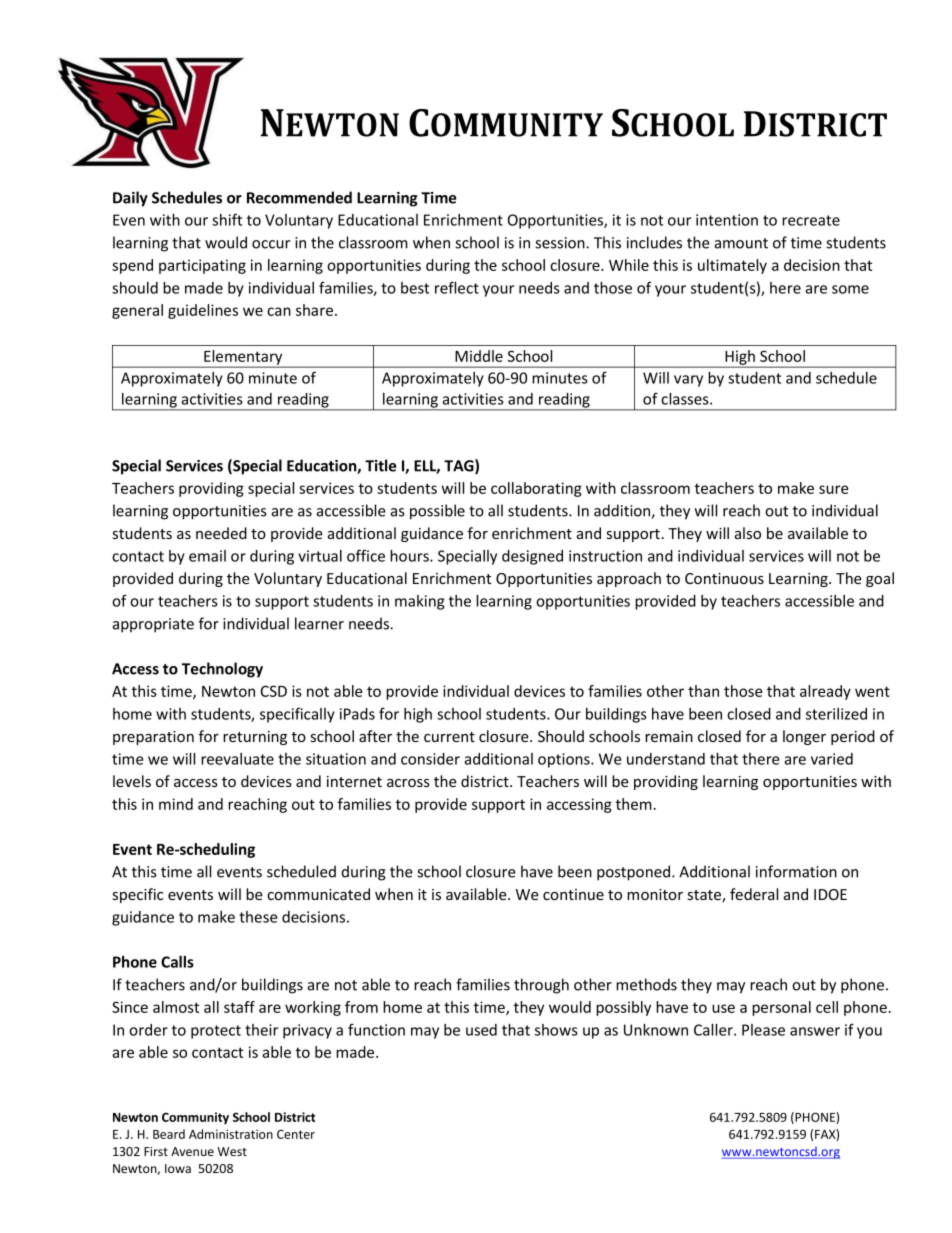 The width and height of the screenshot is (952, 1233). What do you see at coordinates (449, 737) in the screenshot?
I see `current` at bounding box center [449, 737].
